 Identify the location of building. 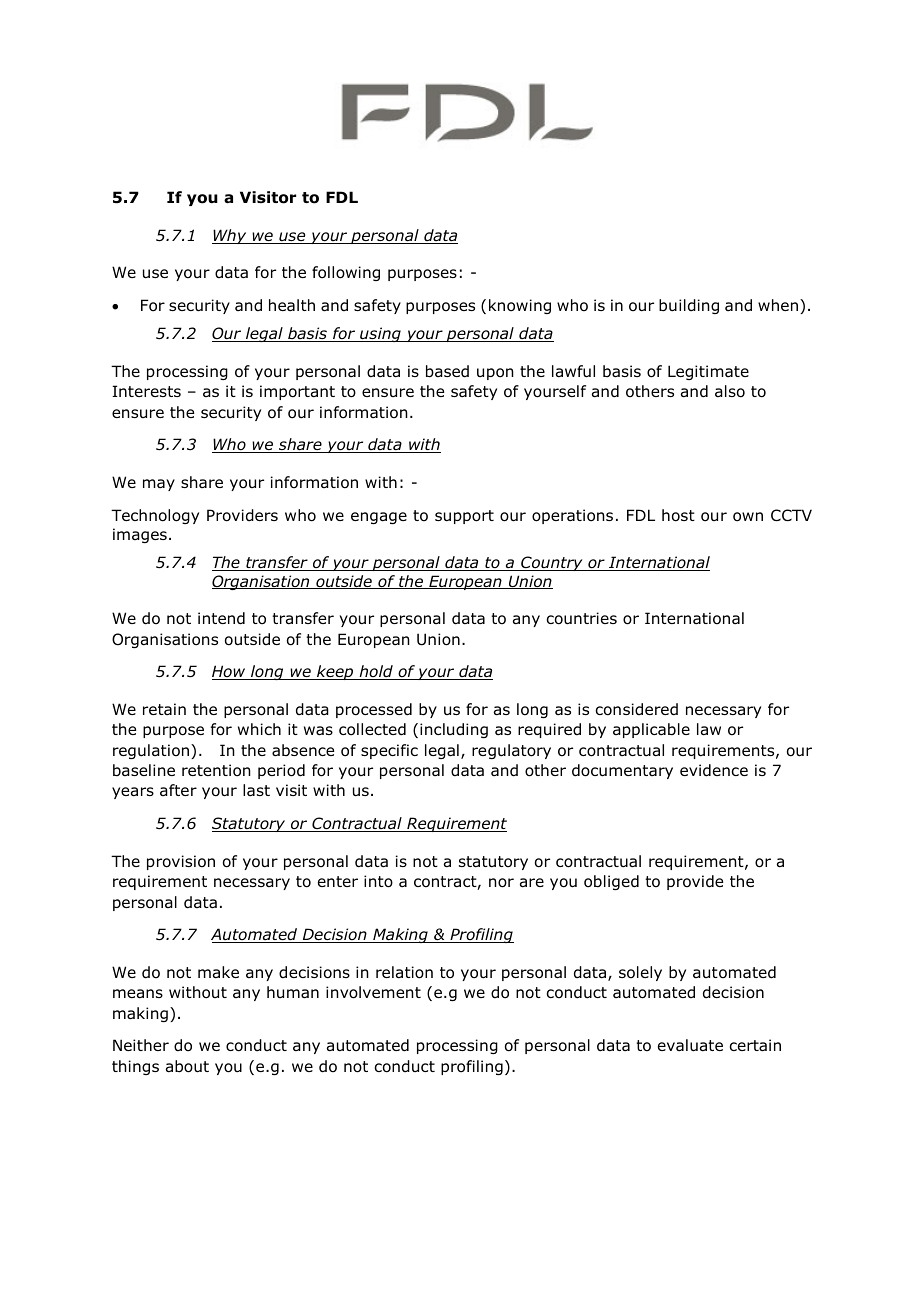
(689, 306).
